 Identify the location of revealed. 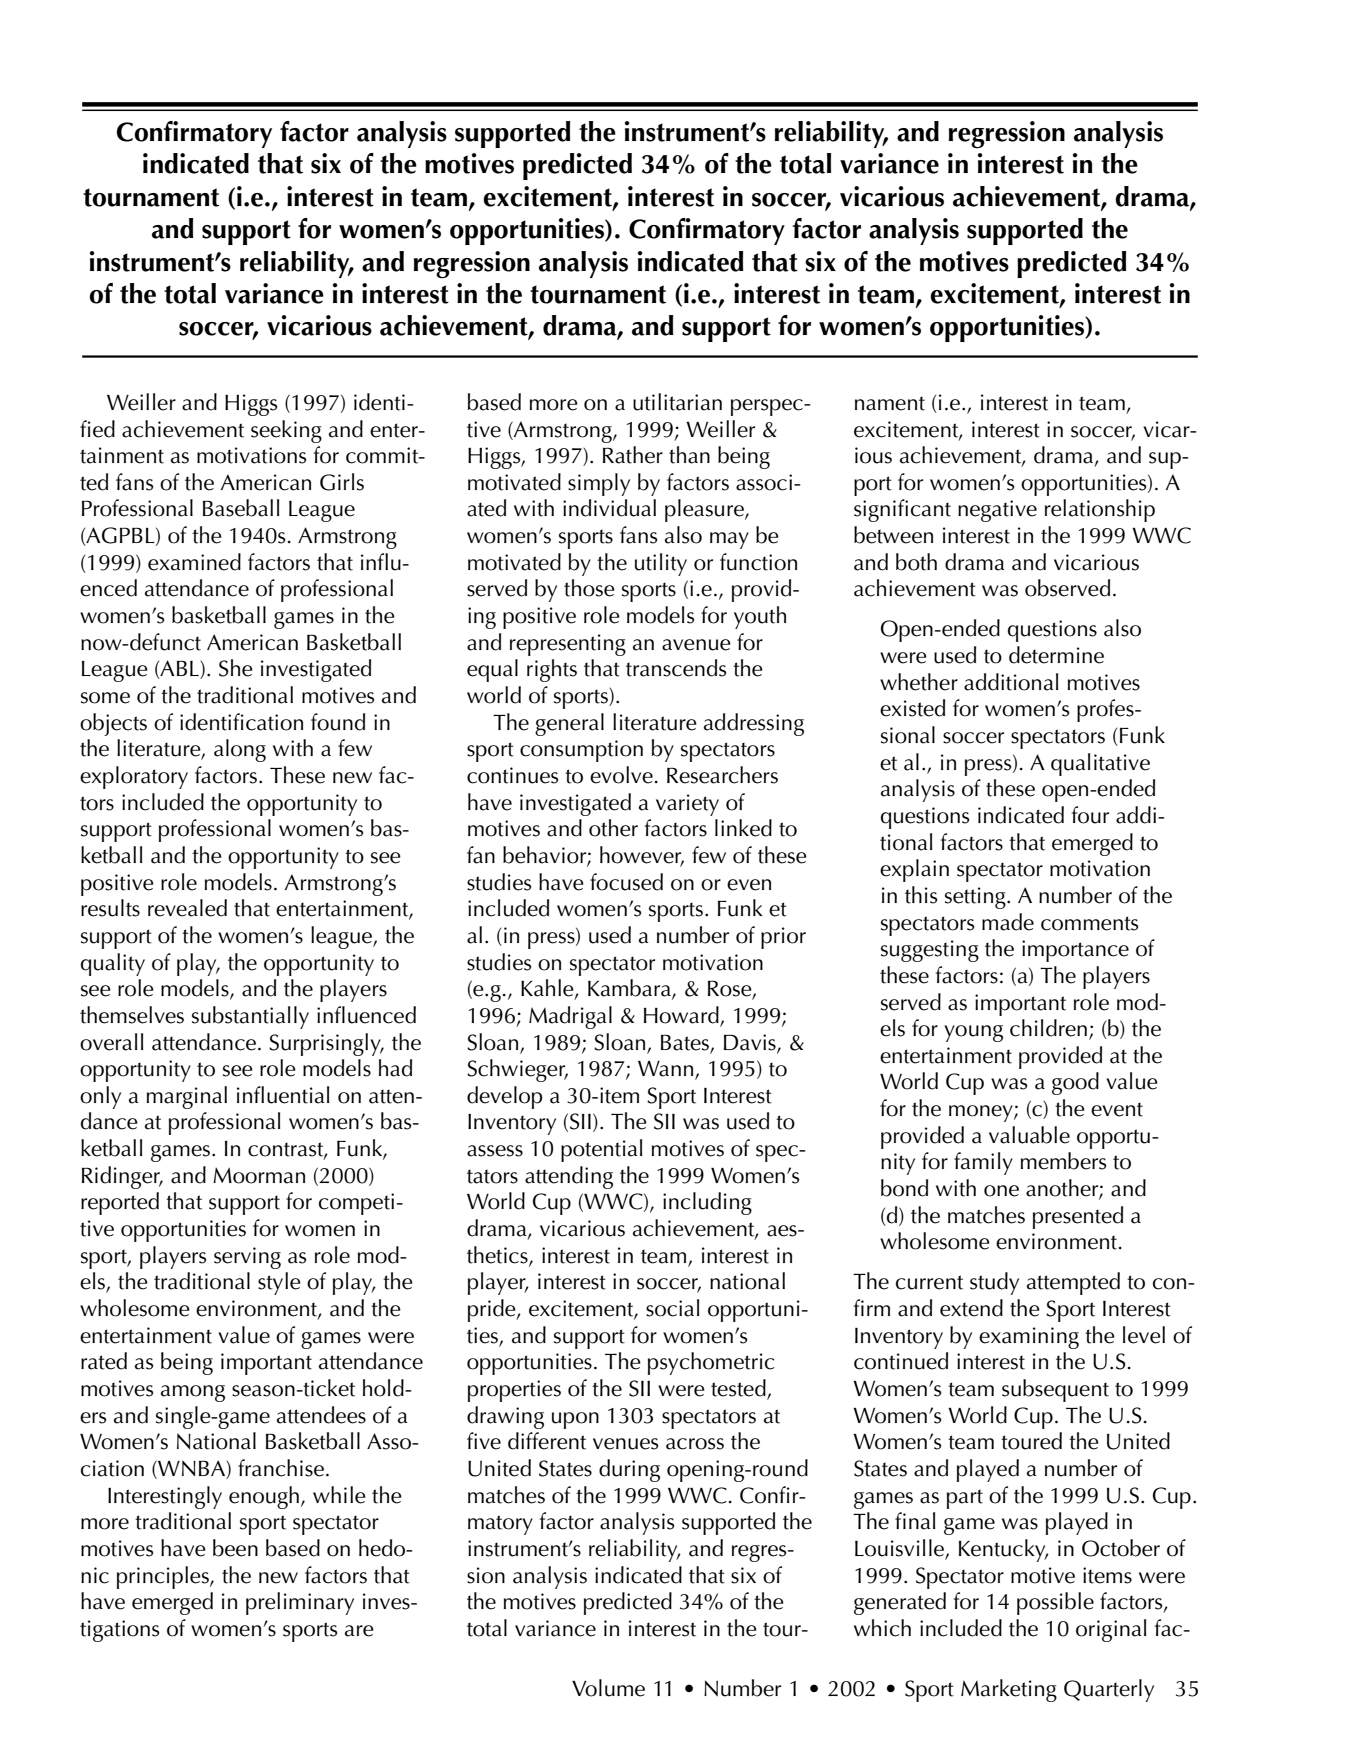
(187, 908).
